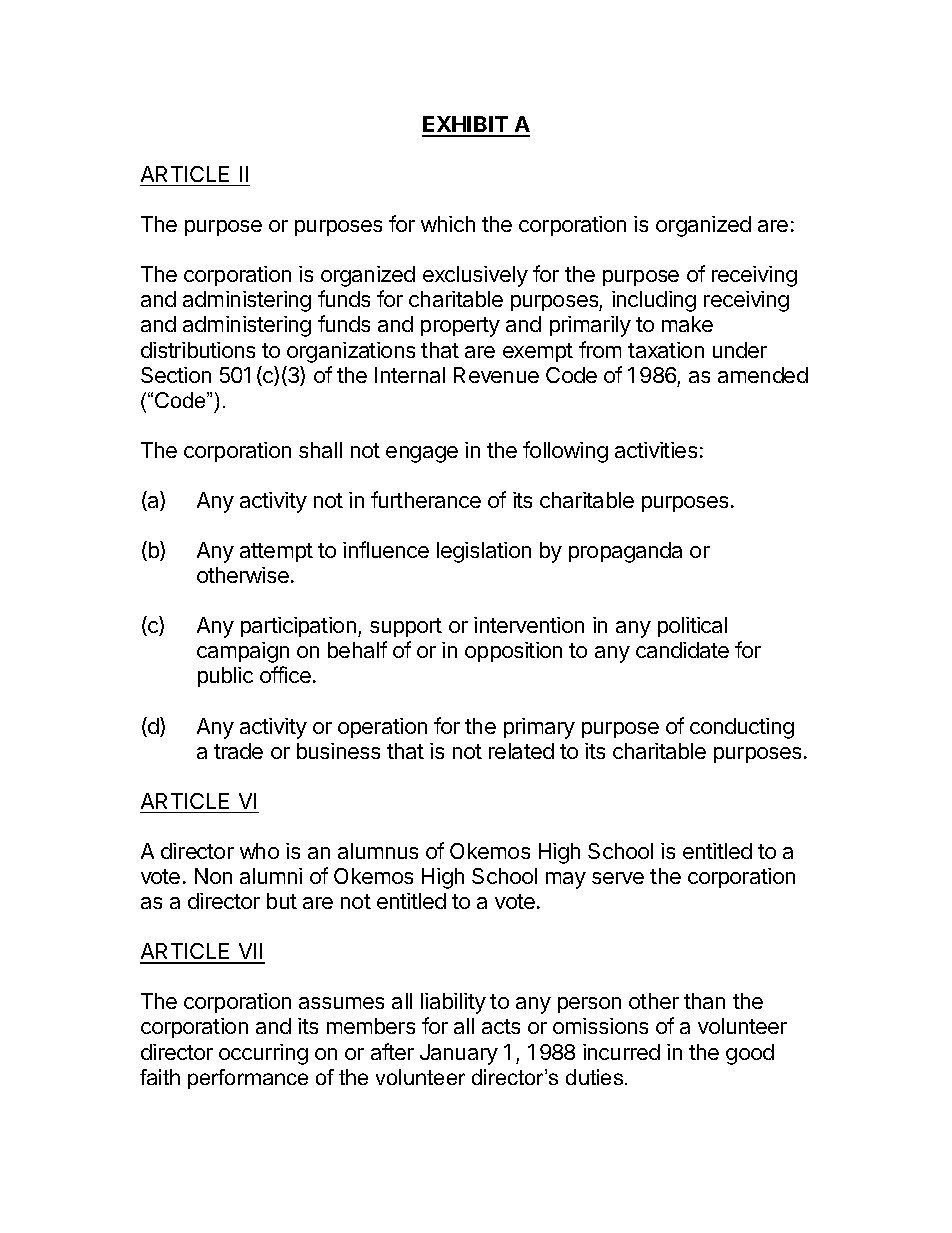 Image resolution: width=952 pixels, height=1233 pixels. I want to click on January, so click(459, 1054).
